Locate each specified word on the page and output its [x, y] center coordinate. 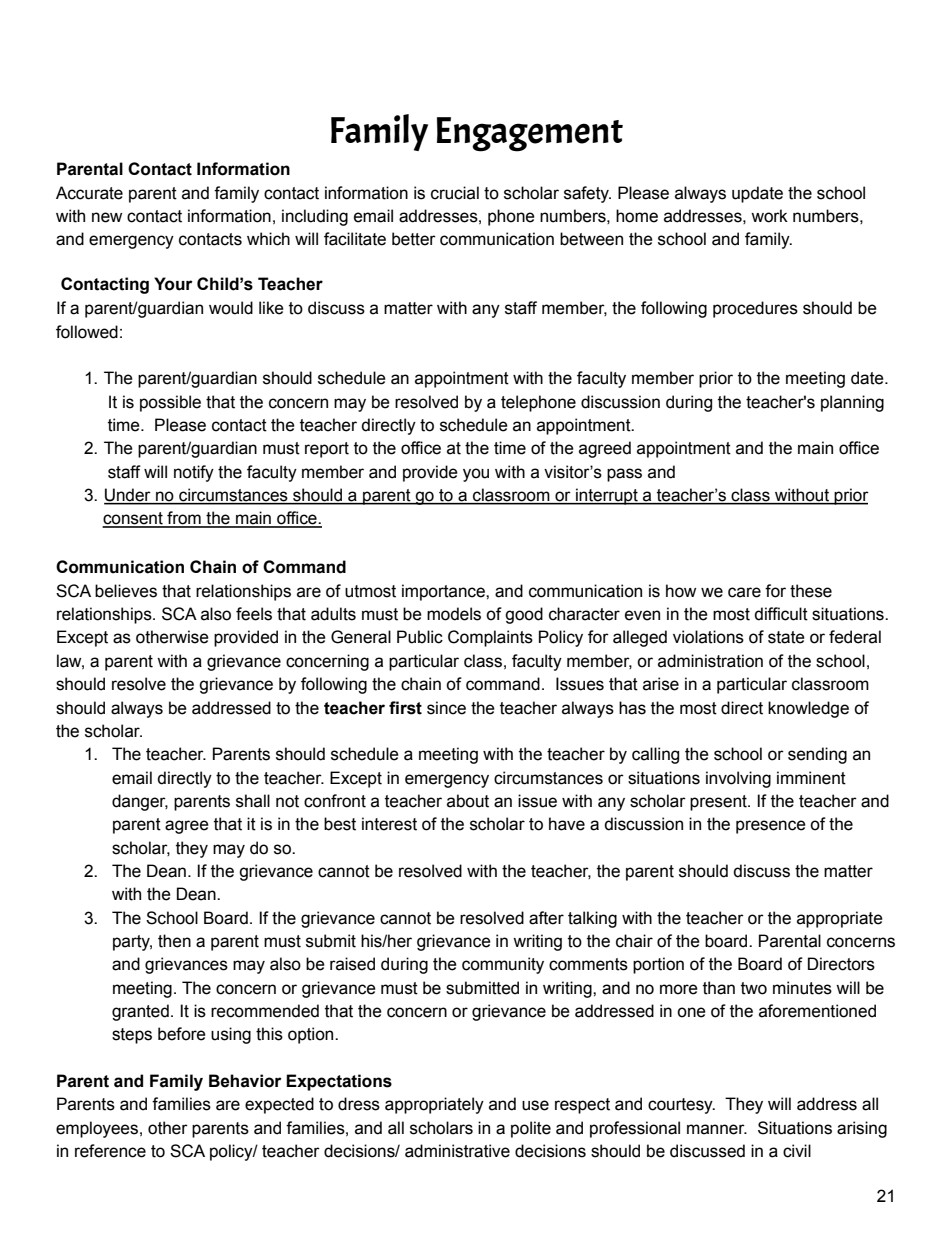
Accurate [89, 193]
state [786, 637]
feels [254, 614]
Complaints [490, 638]
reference [110, 1151]
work [769, 216]
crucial [455, 193]
